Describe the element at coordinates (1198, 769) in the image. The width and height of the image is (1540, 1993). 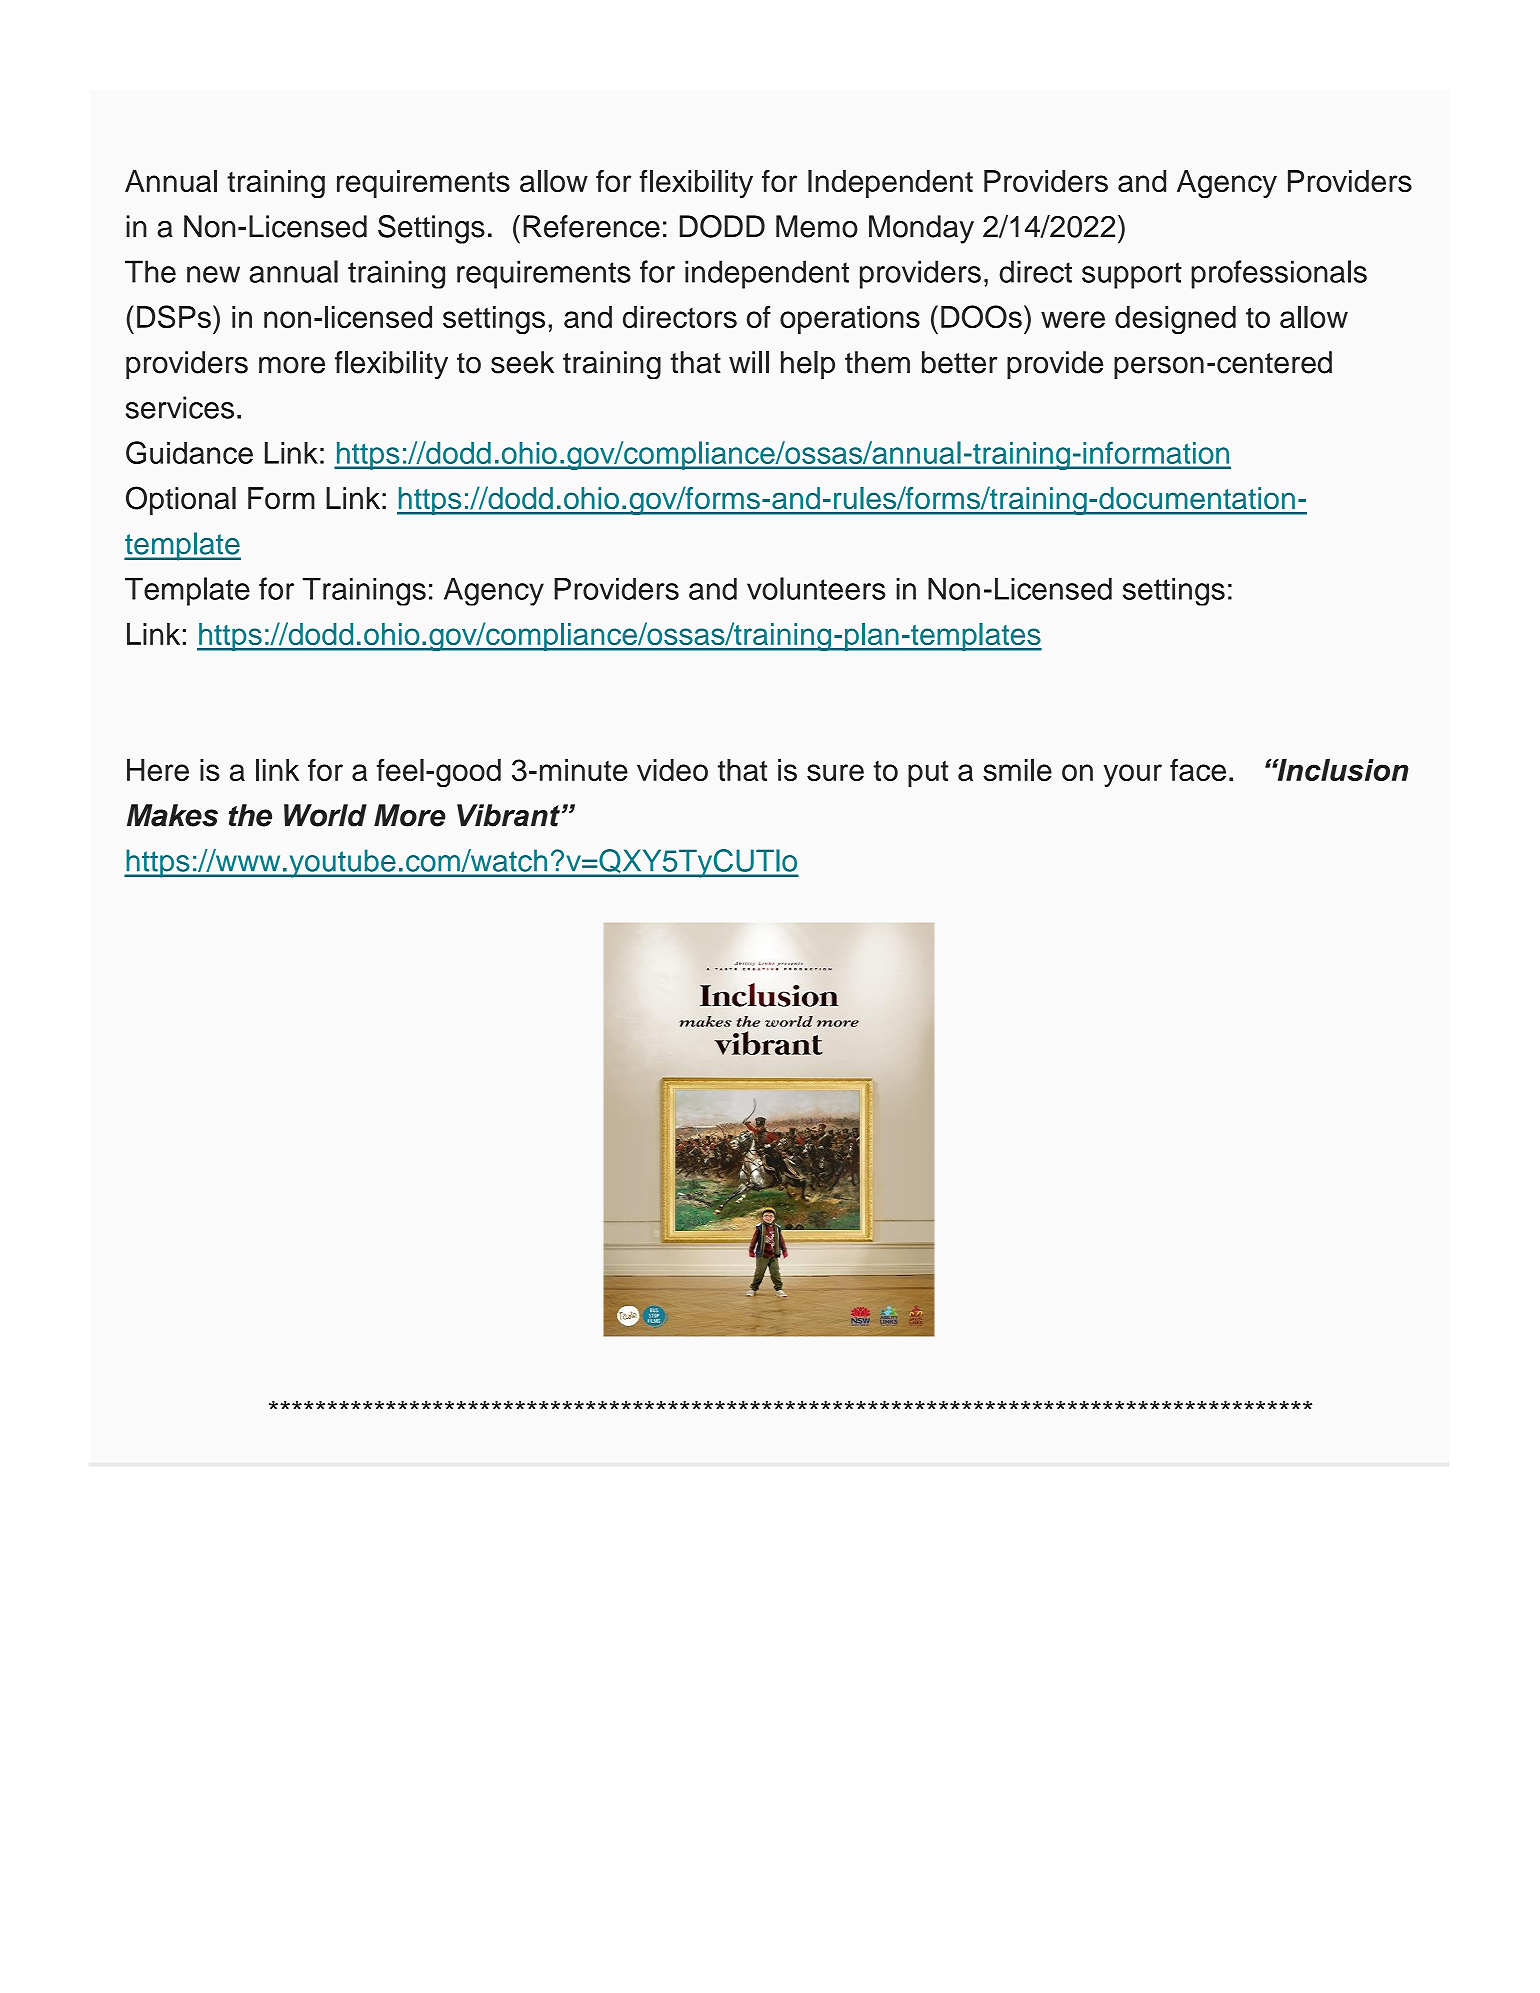
I see `face` at that location.
